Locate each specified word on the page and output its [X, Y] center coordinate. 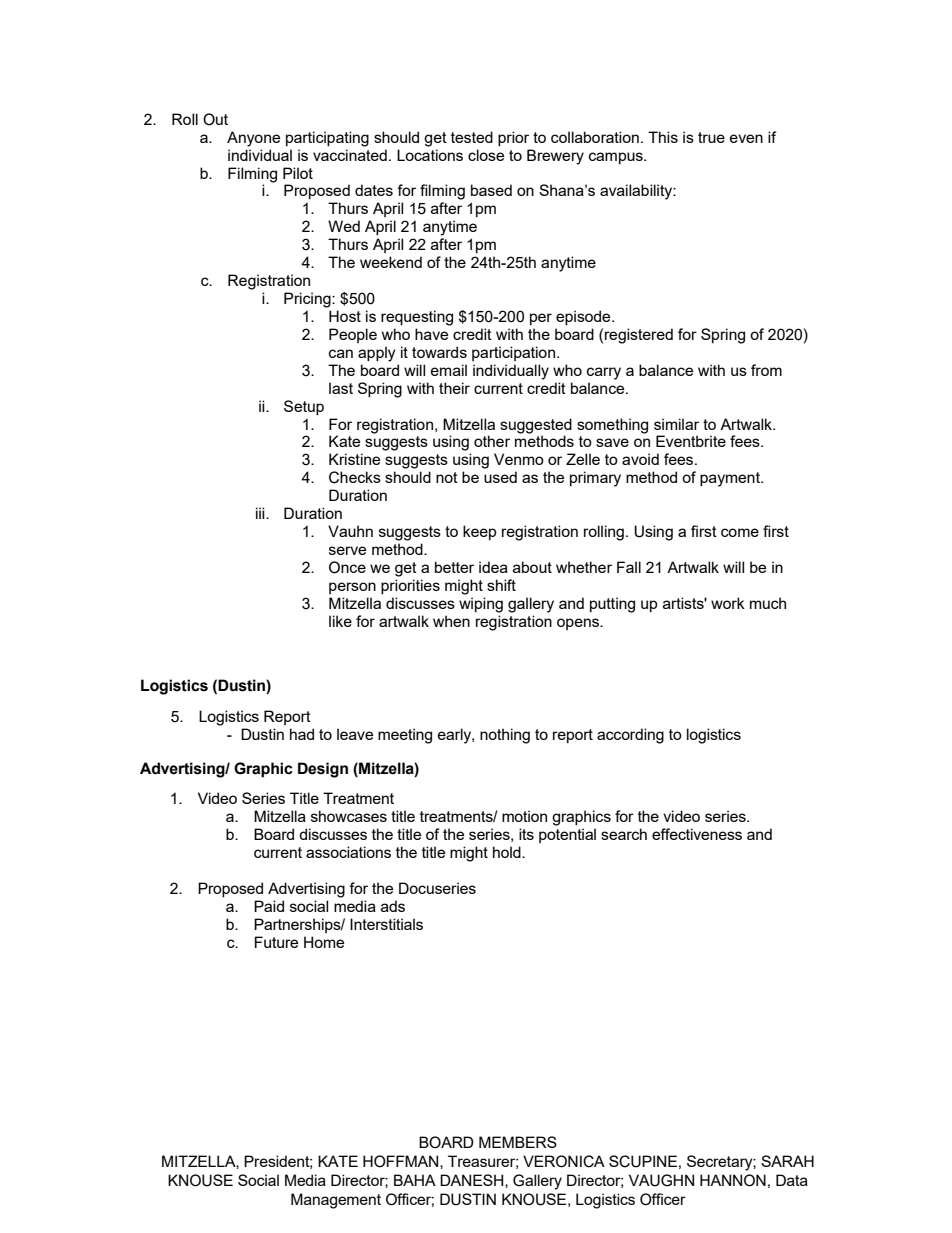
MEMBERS [518, 1142]
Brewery [555, 157]
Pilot [298, 173]
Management [336, 1201]
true [711, 137]
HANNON [733, 1180]
